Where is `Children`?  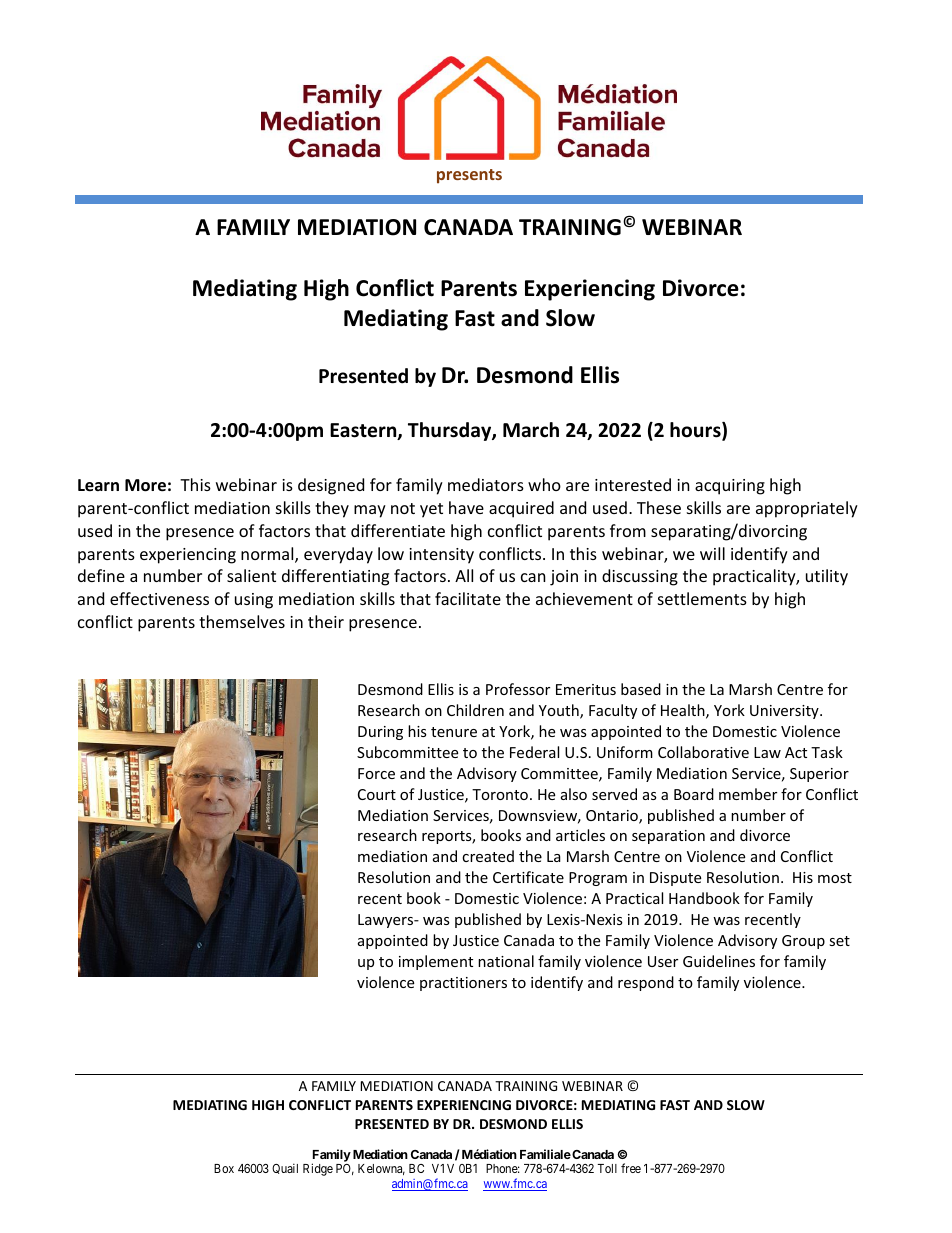 Children is located at coordinates (475, 710).
